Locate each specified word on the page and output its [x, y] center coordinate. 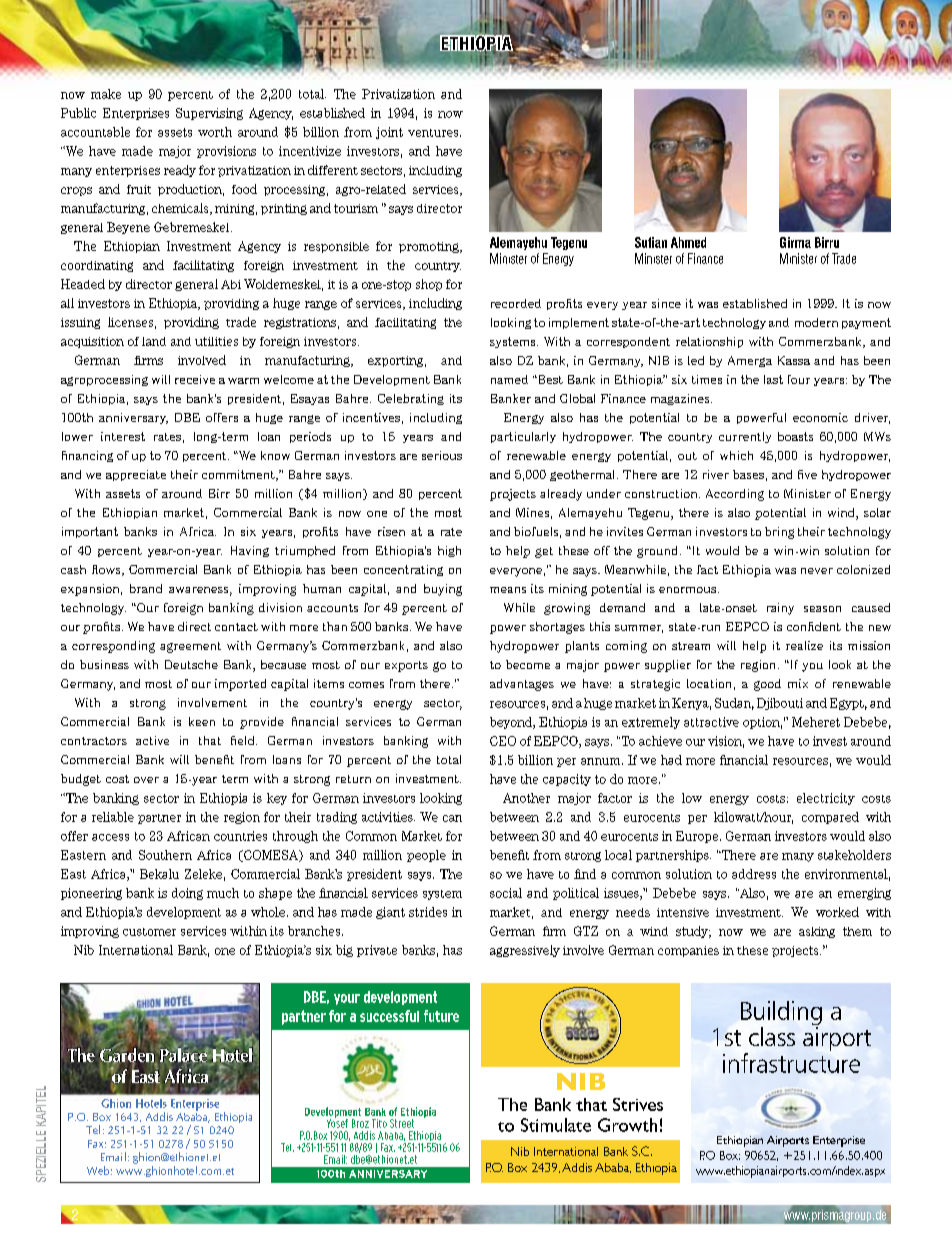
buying [443, 590]
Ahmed [688, 242]
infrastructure [791, 1063]
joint [389, 133]
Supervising [209, 114]
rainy [780, 609]
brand [146, 588]
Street [402, 1123]
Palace [184, 1054]
